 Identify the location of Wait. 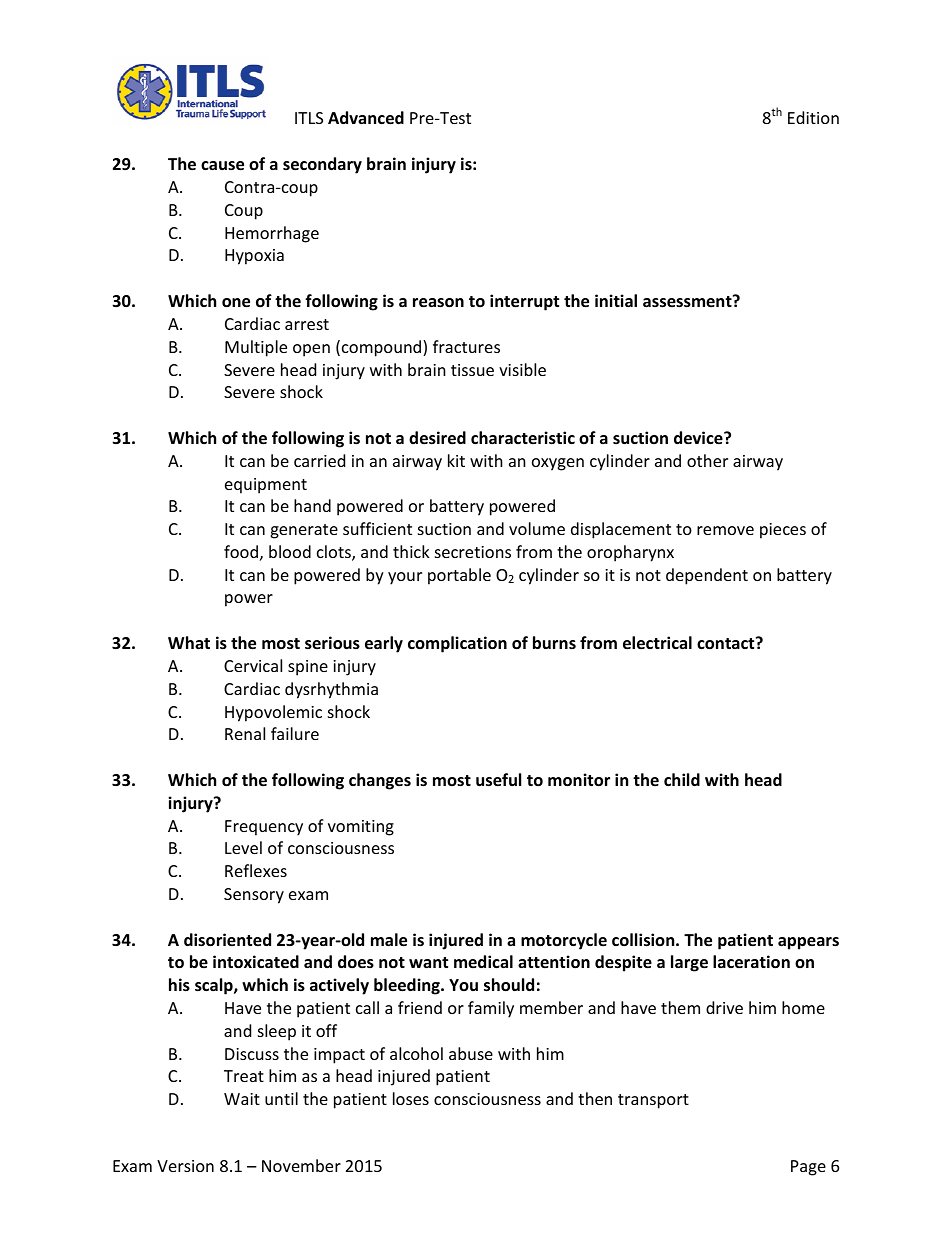
(242, 1099).
